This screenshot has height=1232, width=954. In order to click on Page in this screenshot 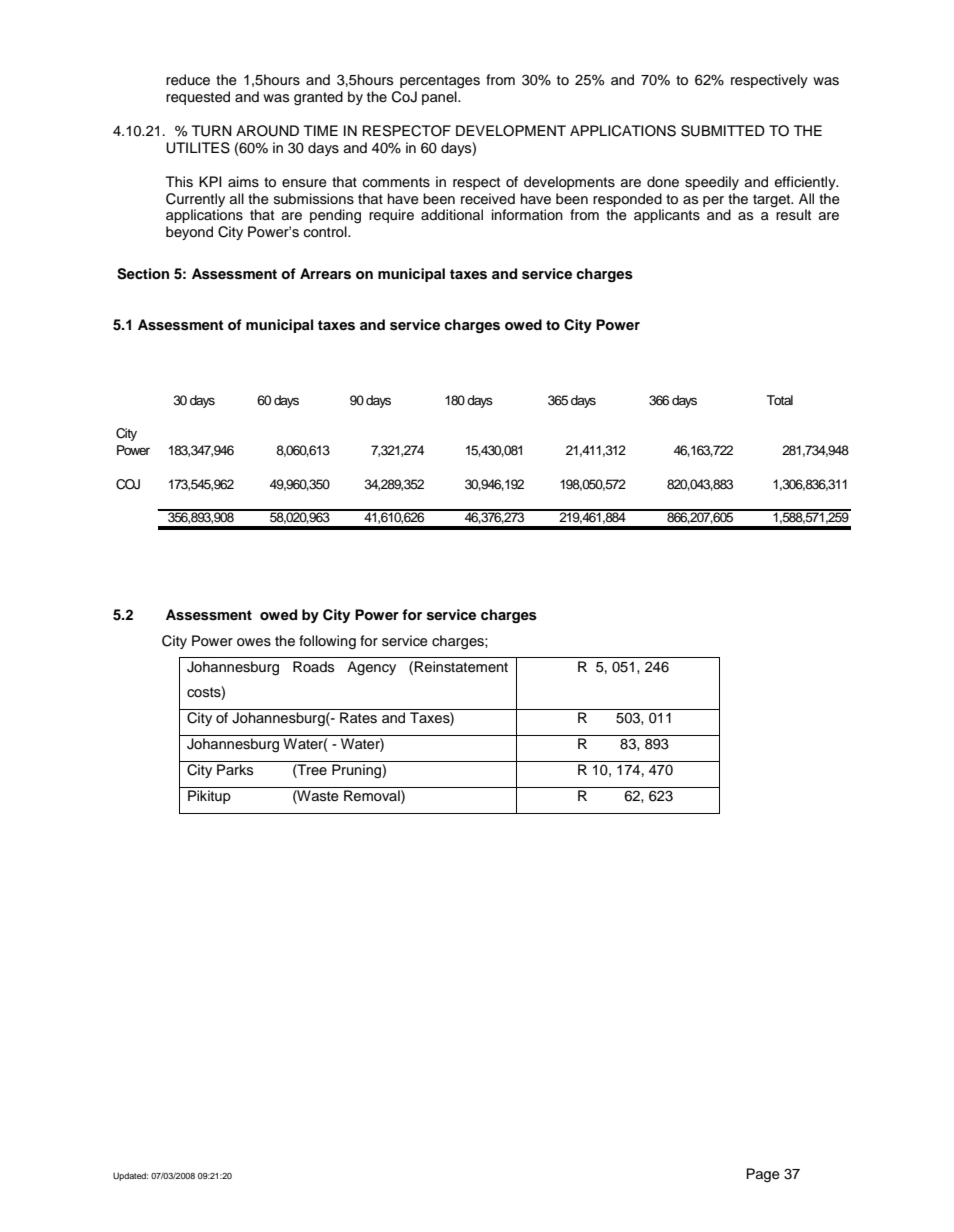, I will do `click(763, 1175)`.
